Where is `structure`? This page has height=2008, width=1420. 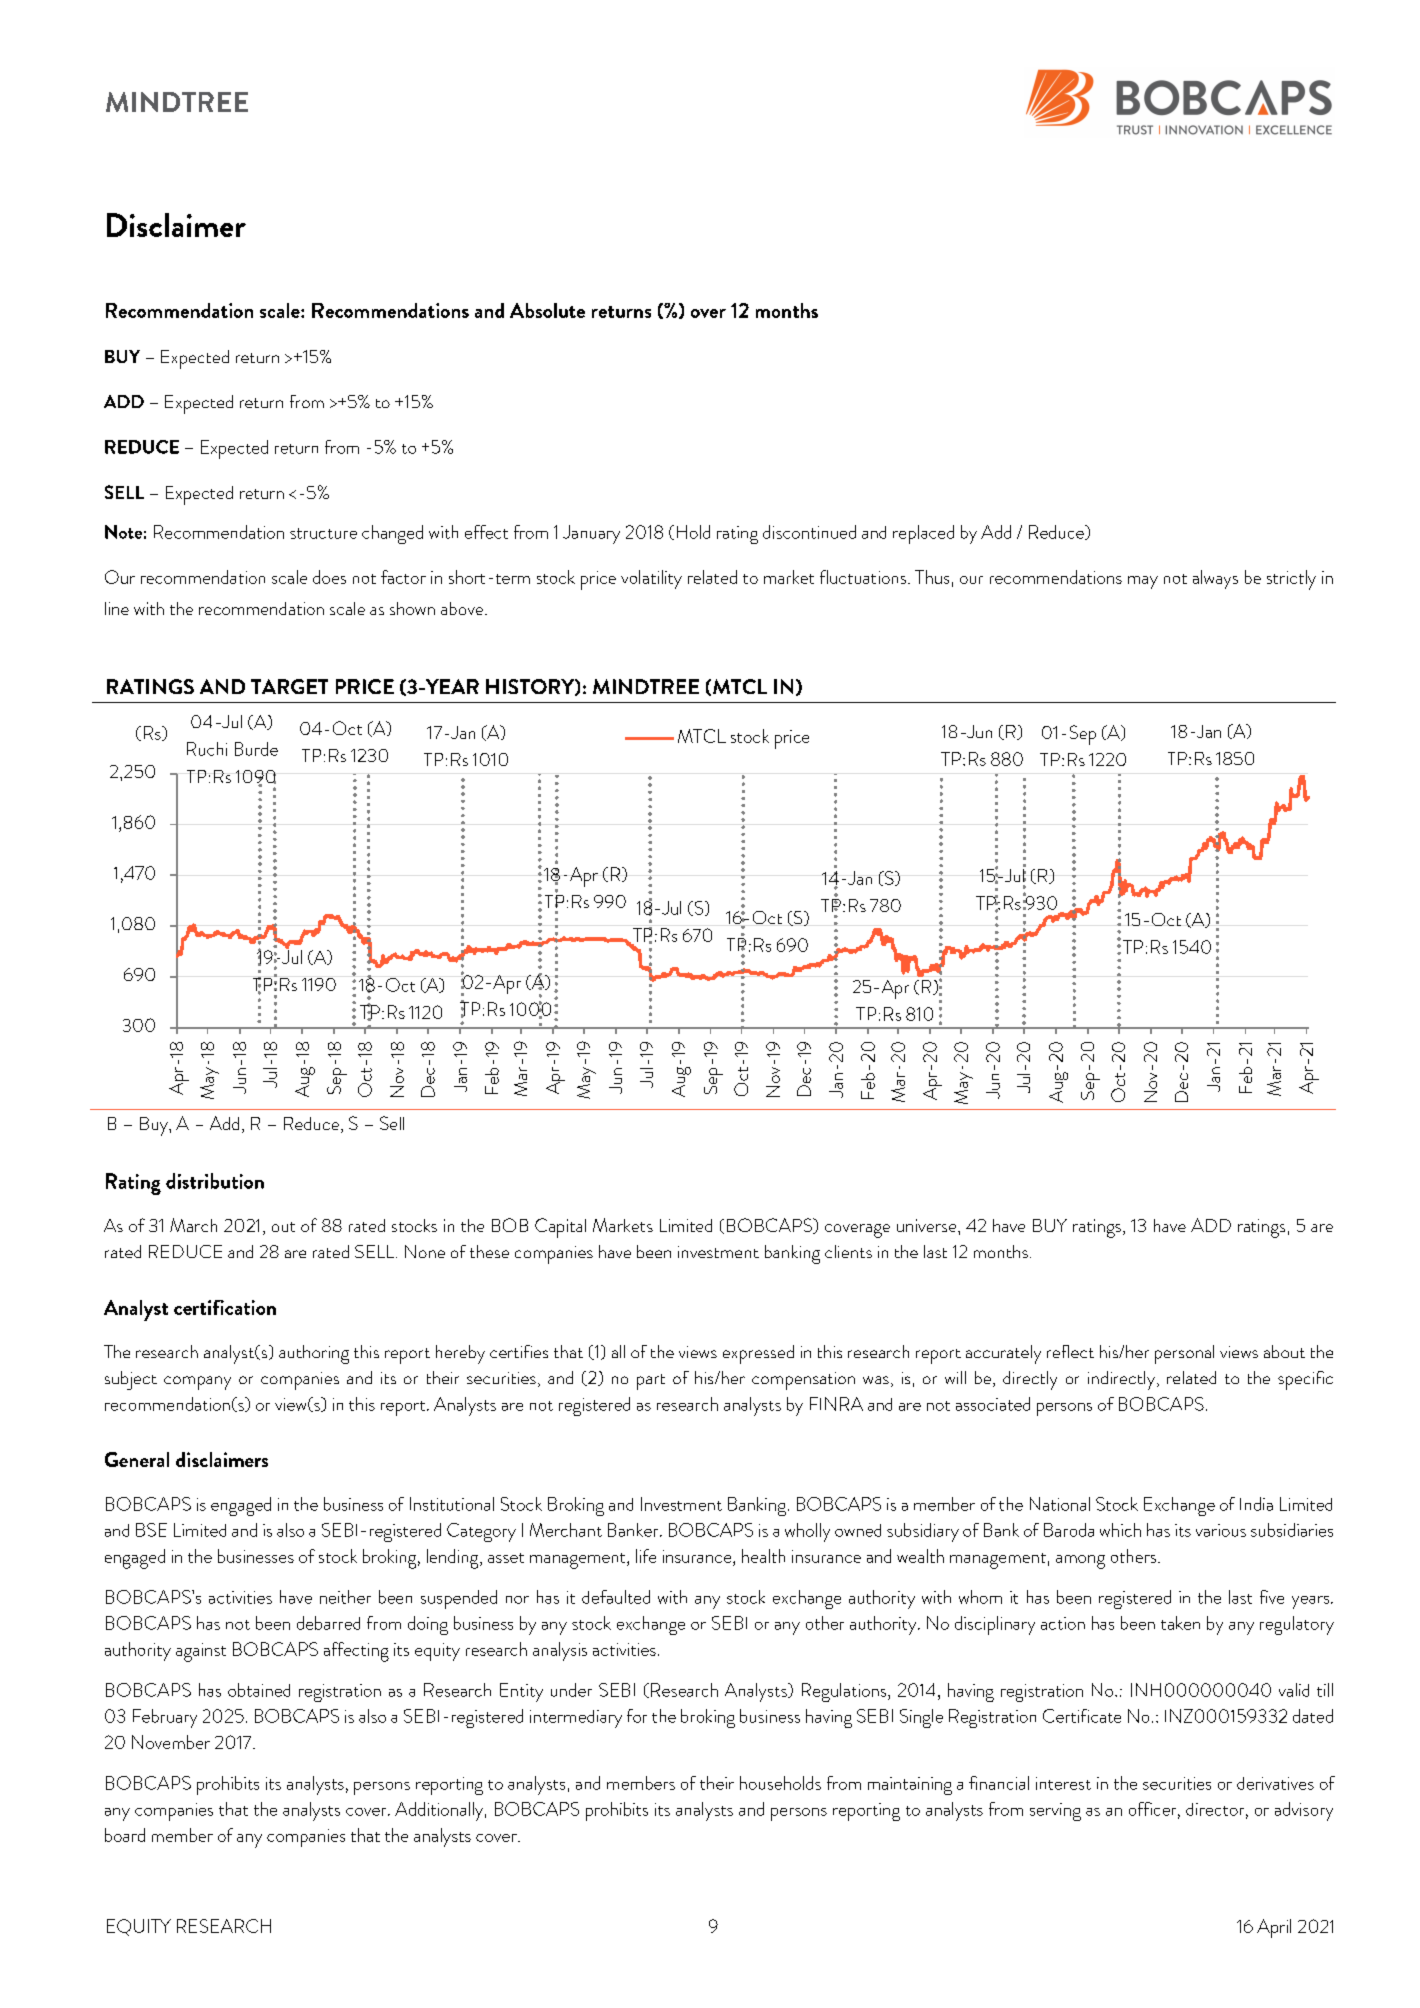 structure is located at coordinates (323, 533).
